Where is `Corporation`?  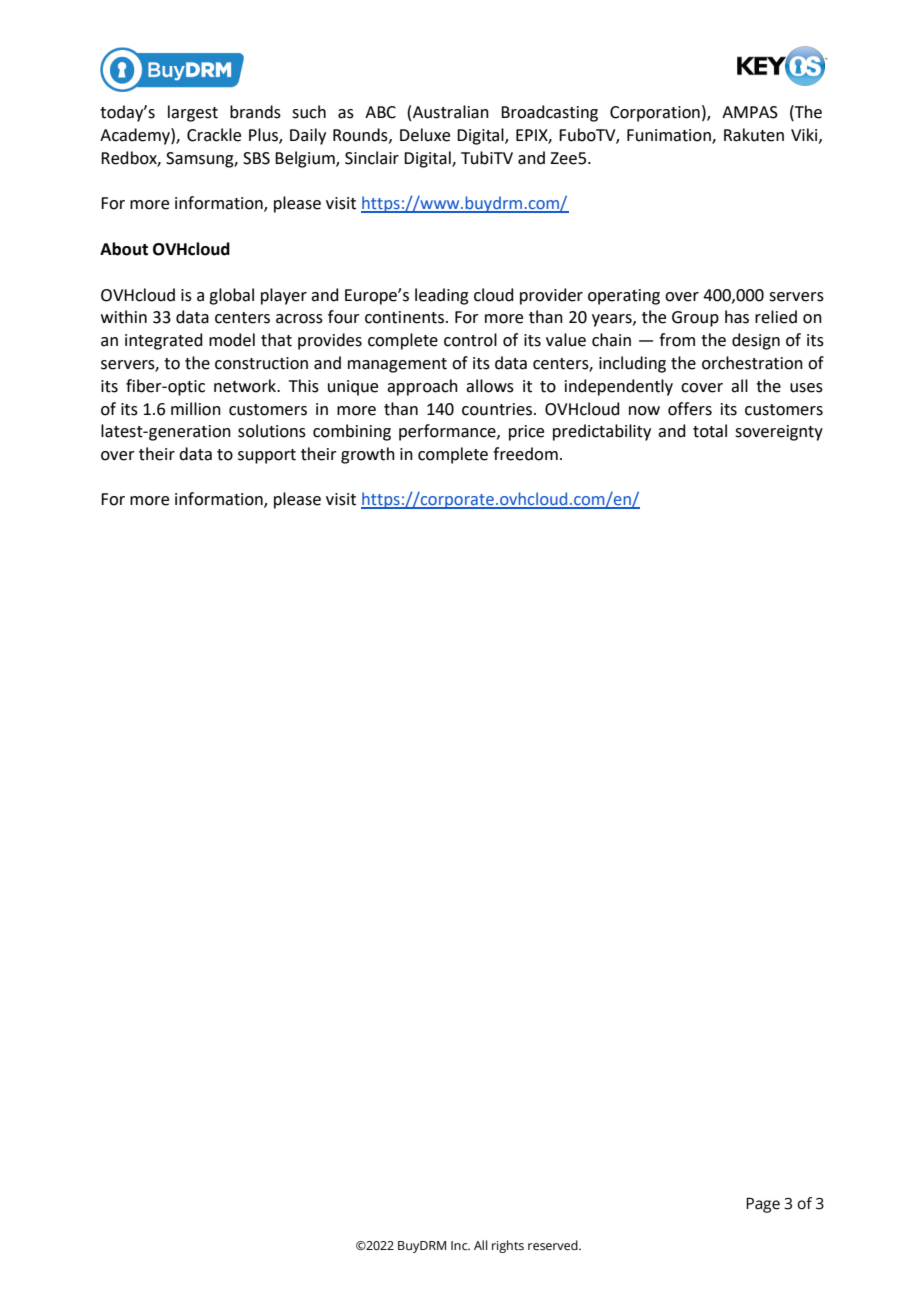
Corporation is located at coordinates (655, 114).
